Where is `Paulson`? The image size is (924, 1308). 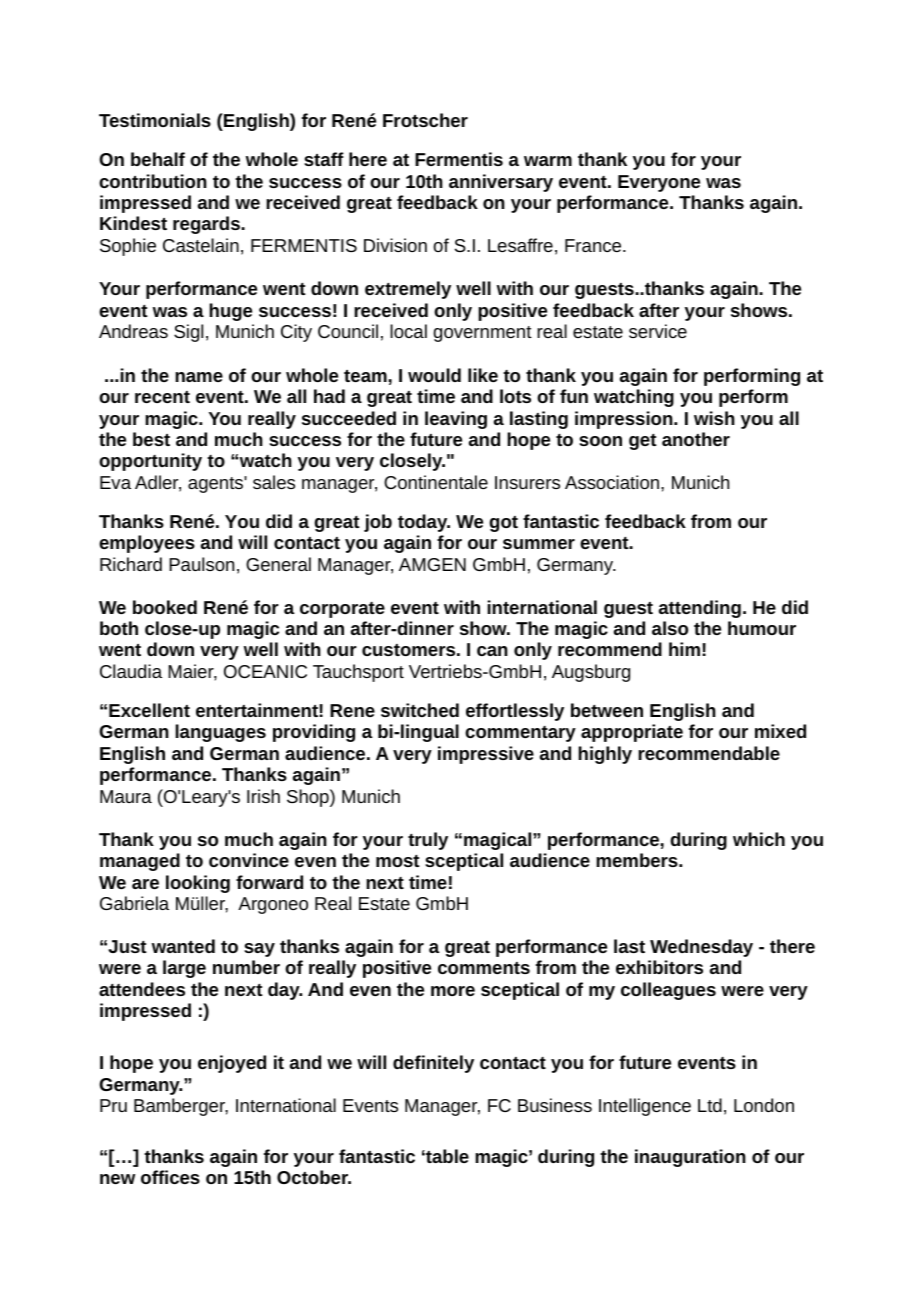
Paulson is located at coordinates (201, 564).
